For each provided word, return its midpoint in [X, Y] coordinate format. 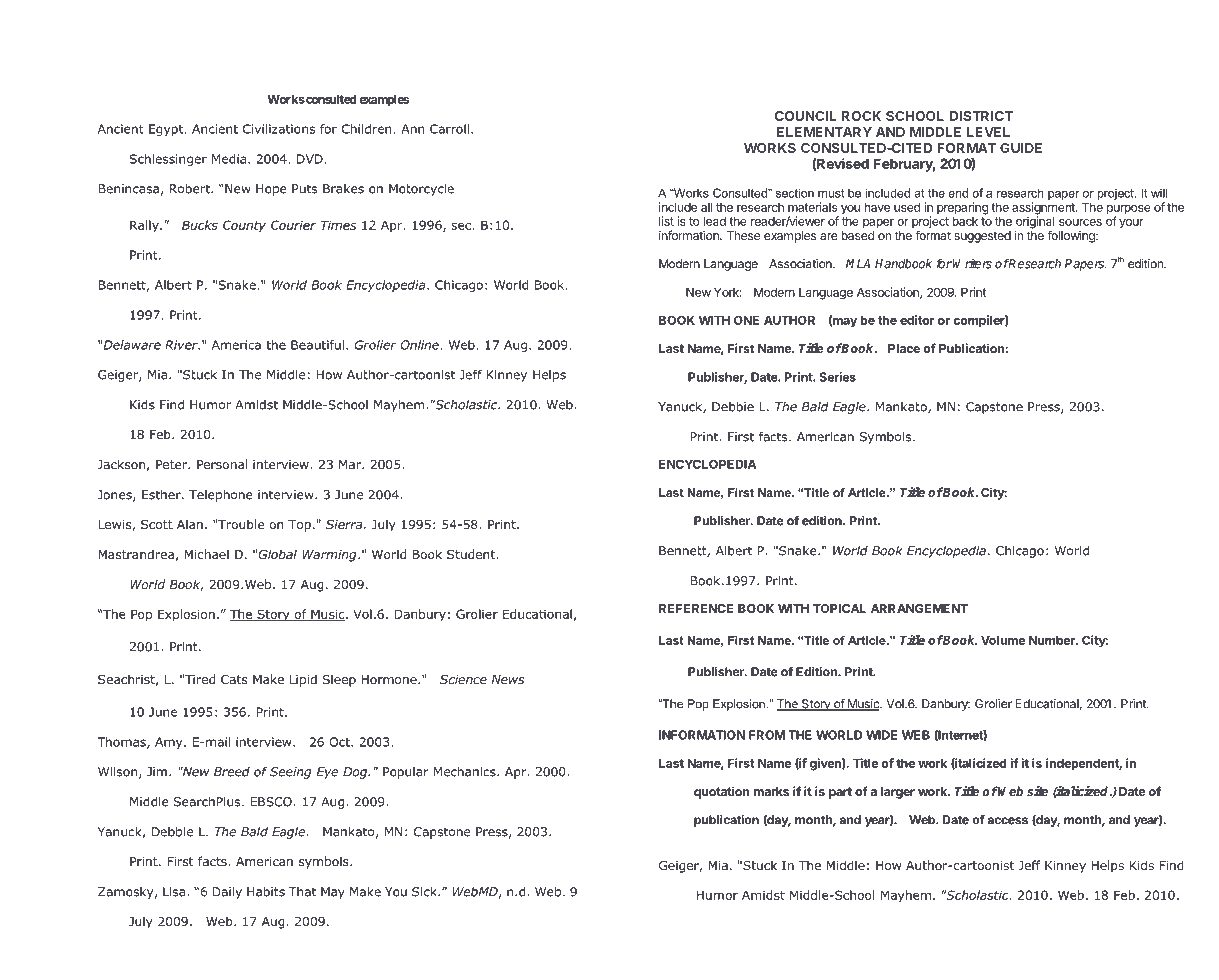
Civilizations [279, 129]
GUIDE [1021, 148]
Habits [266, 892]
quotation [721, 792]
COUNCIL [805, 116]
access [1007, 821]
